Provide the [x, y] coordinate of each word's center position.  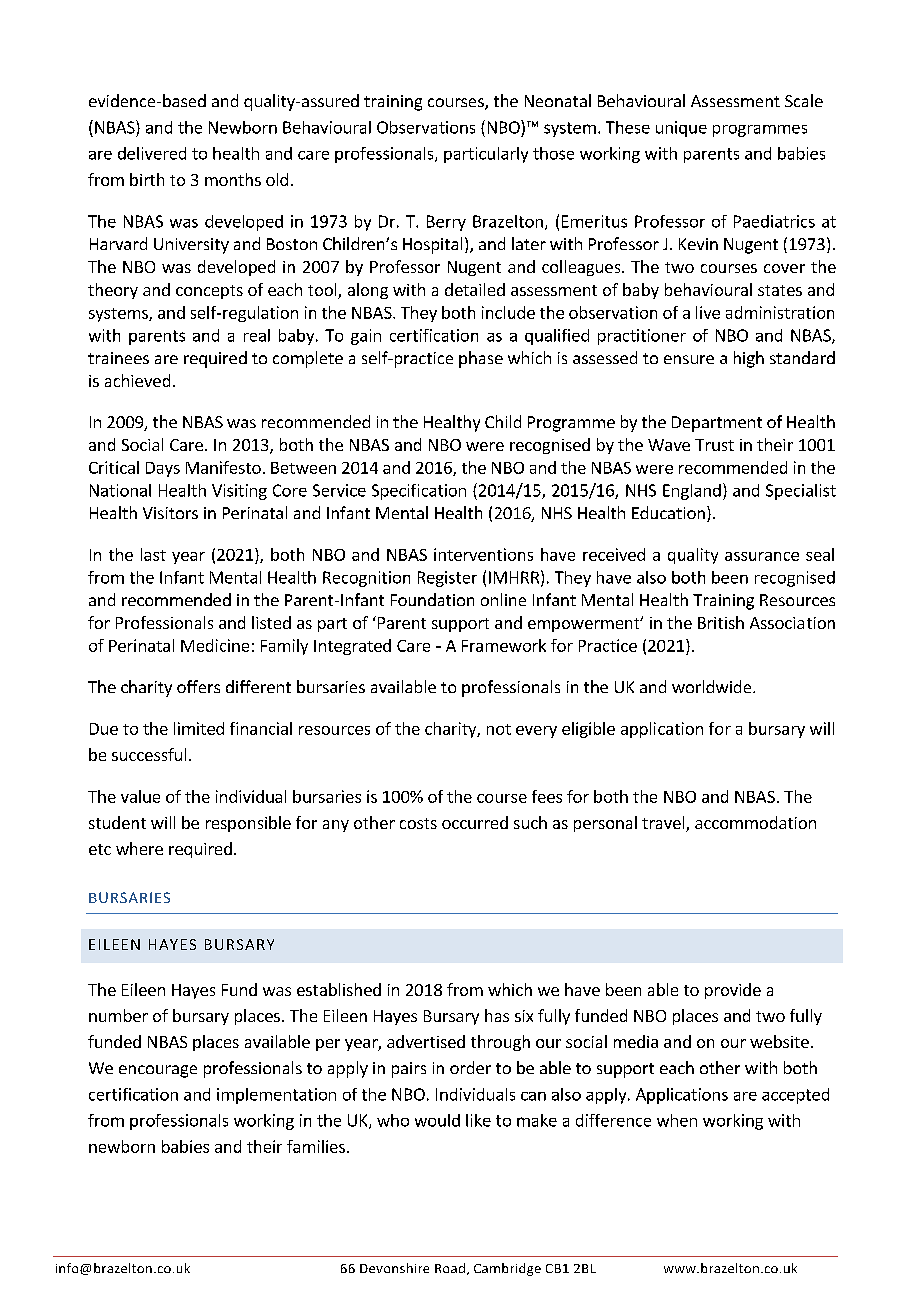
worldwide [713, 686]
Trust [714, 445]
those [553, 153]
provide [733, 991]
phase [481, 359]
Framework [504, 645]
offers [198, 686]
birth [147, 179]
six [524, 1016]
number [118, 1015]
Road [450, 1268]
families [316, 1146]
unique [681, 129]
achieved [137, 380]
